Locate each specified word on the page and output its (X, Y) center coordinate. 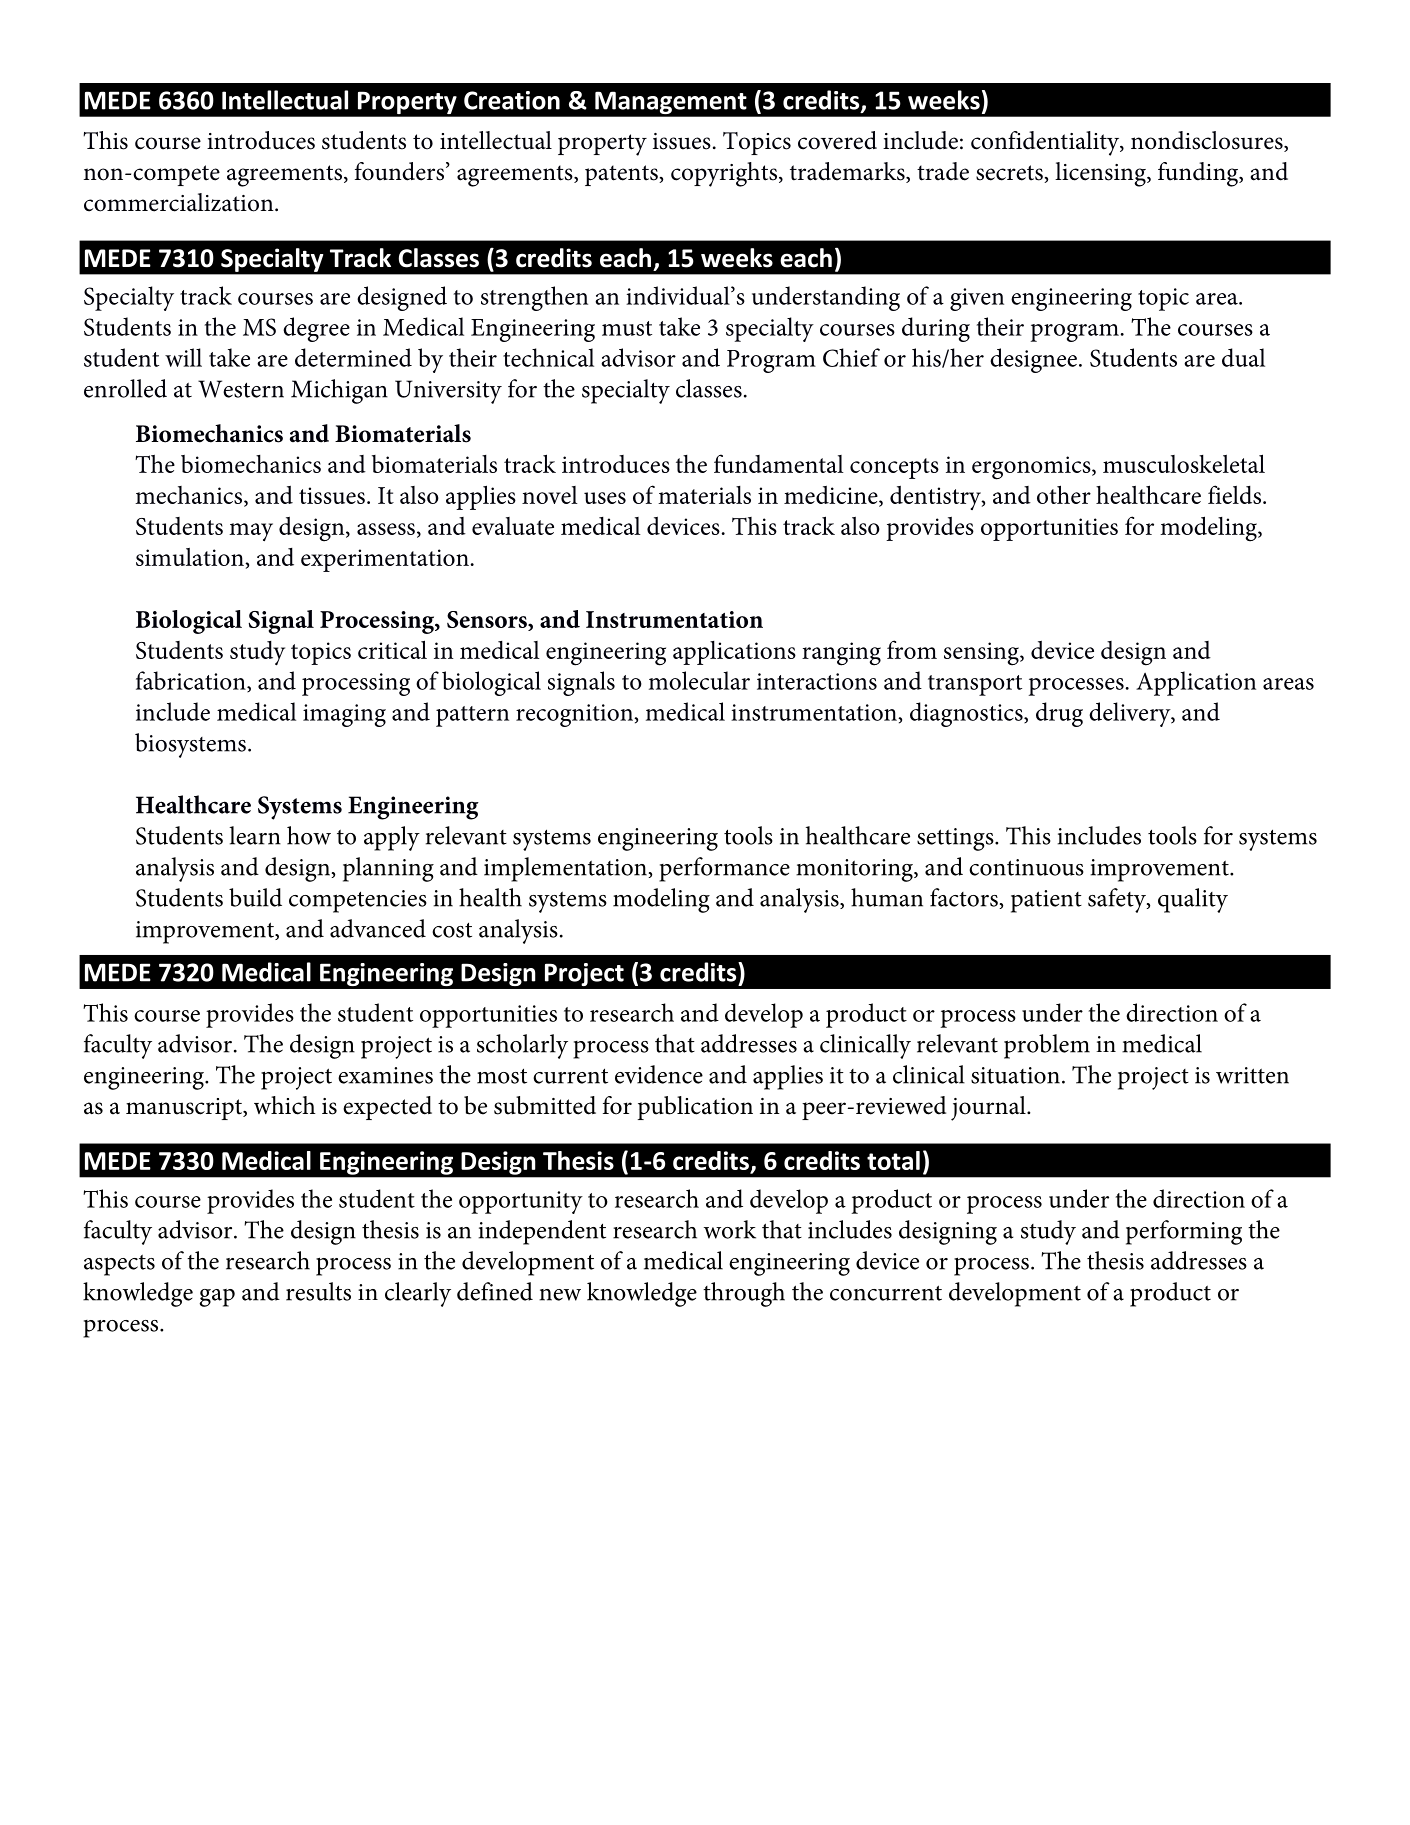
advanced (378, 928)
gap (217, 1298)
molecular (699, 680)
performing (1184, 1232)
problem (1047, 1046)
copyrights (724, 174)
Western (241, 389)
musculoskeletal (1184, 463)
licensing (1101, 174)
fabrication (192, 681)
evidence (659, 1074)
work (730, 1229)
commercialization (180, 202)
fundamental (779, 463)
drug (1059, 714)
